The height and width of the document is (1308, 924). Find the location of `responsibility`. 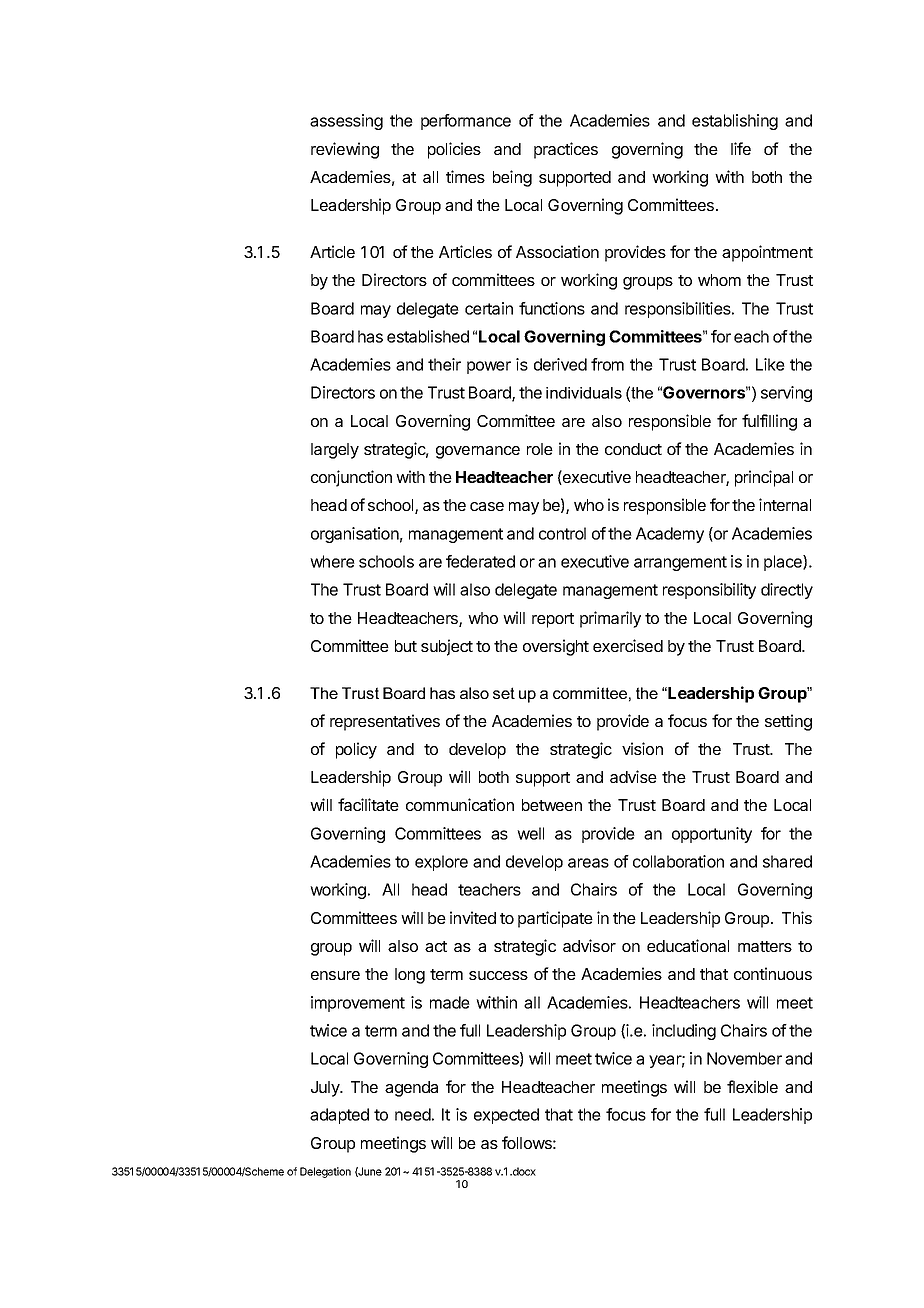

responsibility is located at coordinates (709, 591).
